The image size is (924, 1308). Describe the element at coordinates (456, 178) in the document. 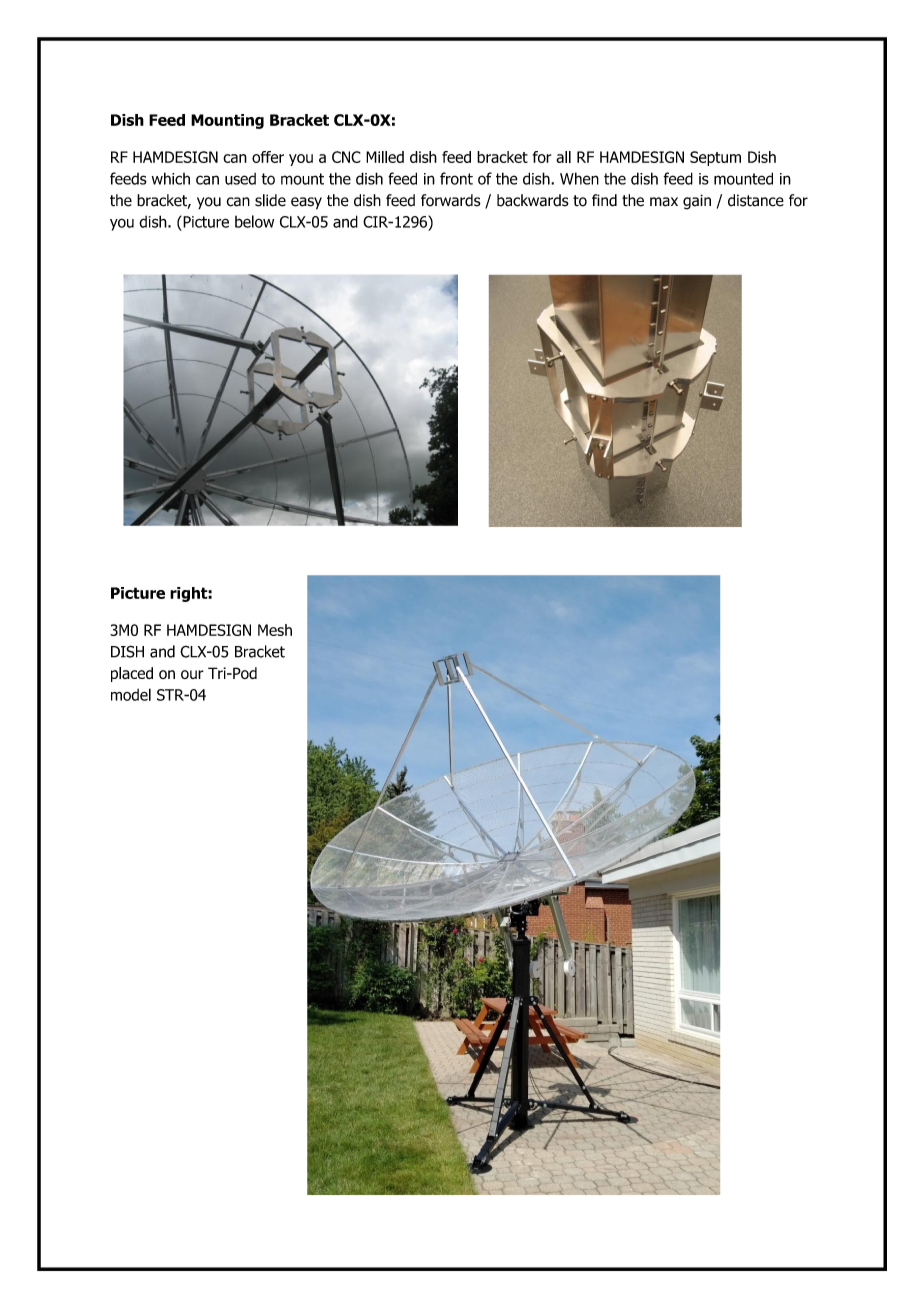

I see `front` at that location.
